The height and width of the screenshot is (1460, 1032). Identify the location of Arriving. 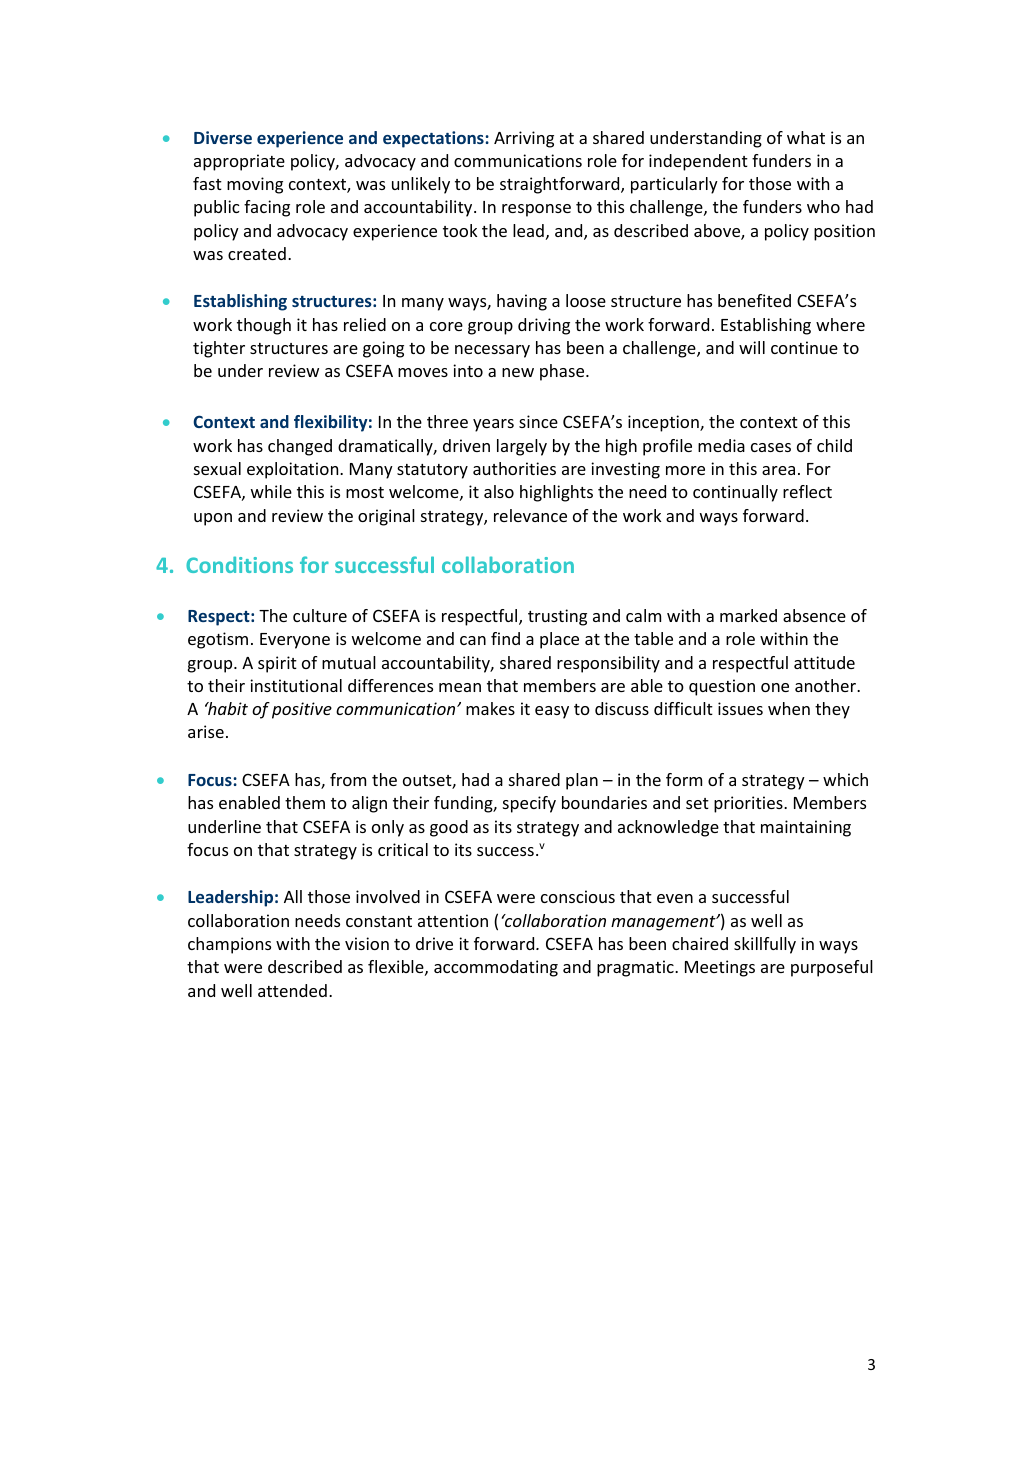
(524, 139).
